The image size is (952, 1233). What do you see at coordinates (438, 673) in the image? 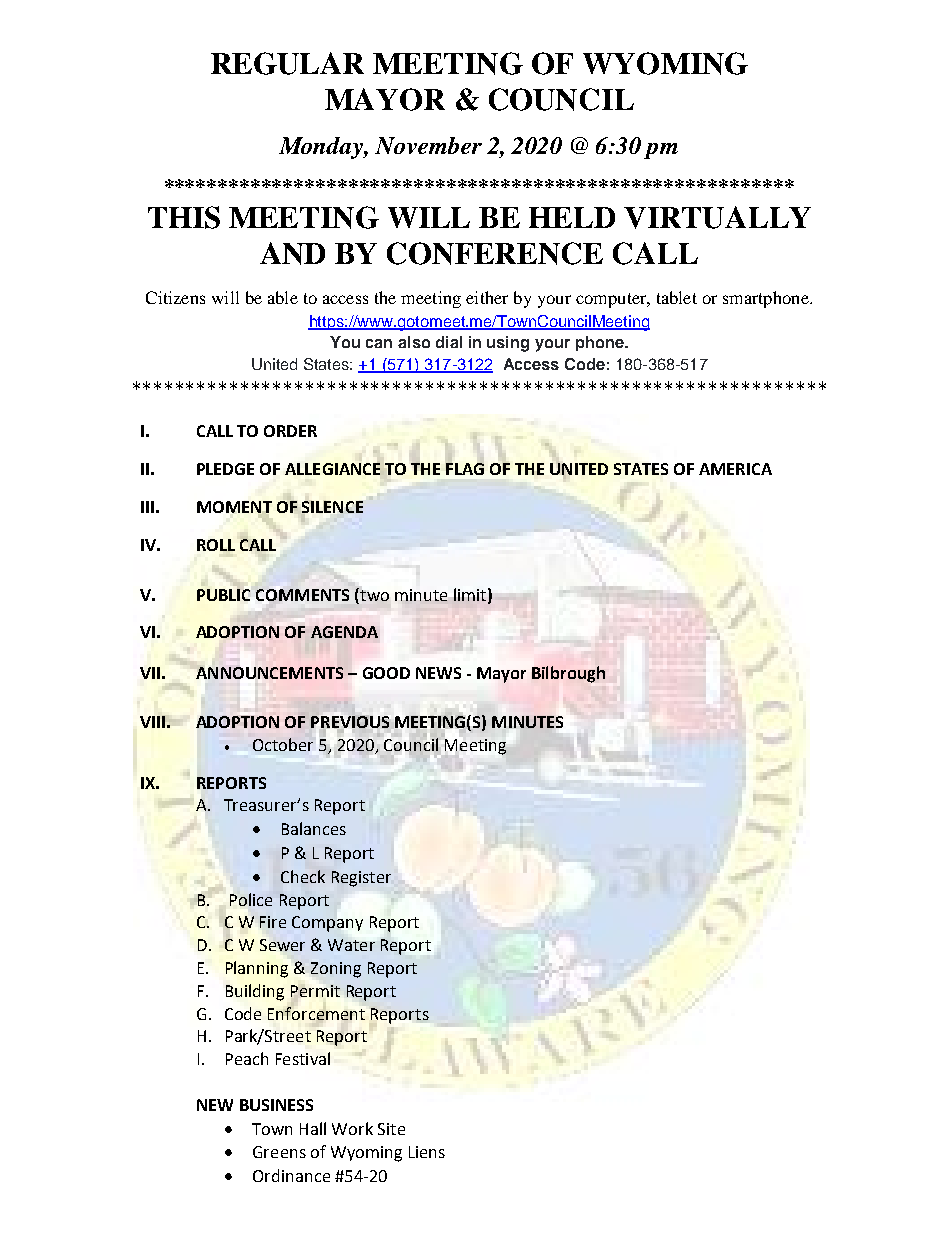
I see `NEWS` at bounding box center [438, 673].
